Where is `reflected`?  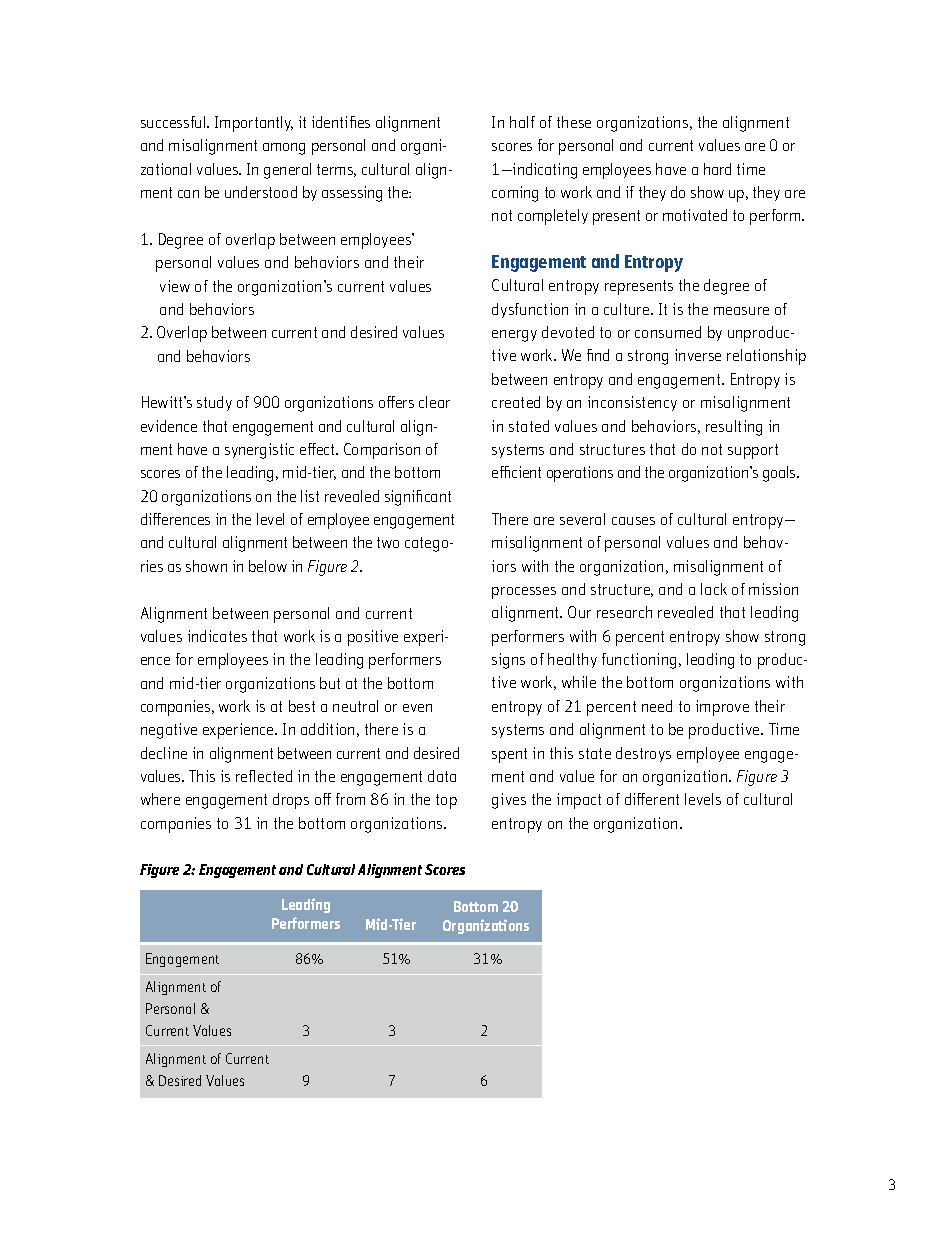
reflected is located at coordinates (264, 776).
